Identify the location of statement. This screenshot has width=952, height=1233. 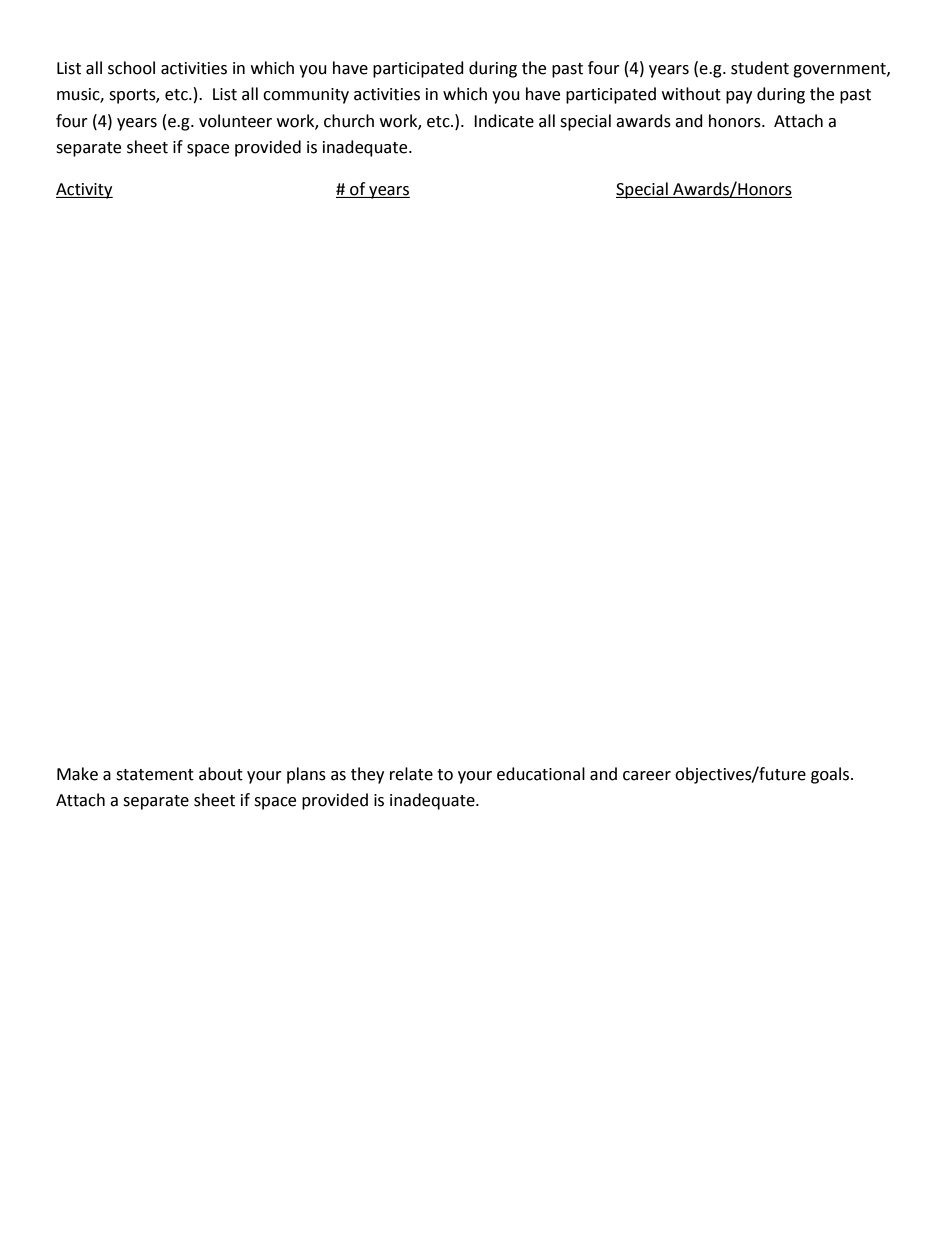
(155, 775).
